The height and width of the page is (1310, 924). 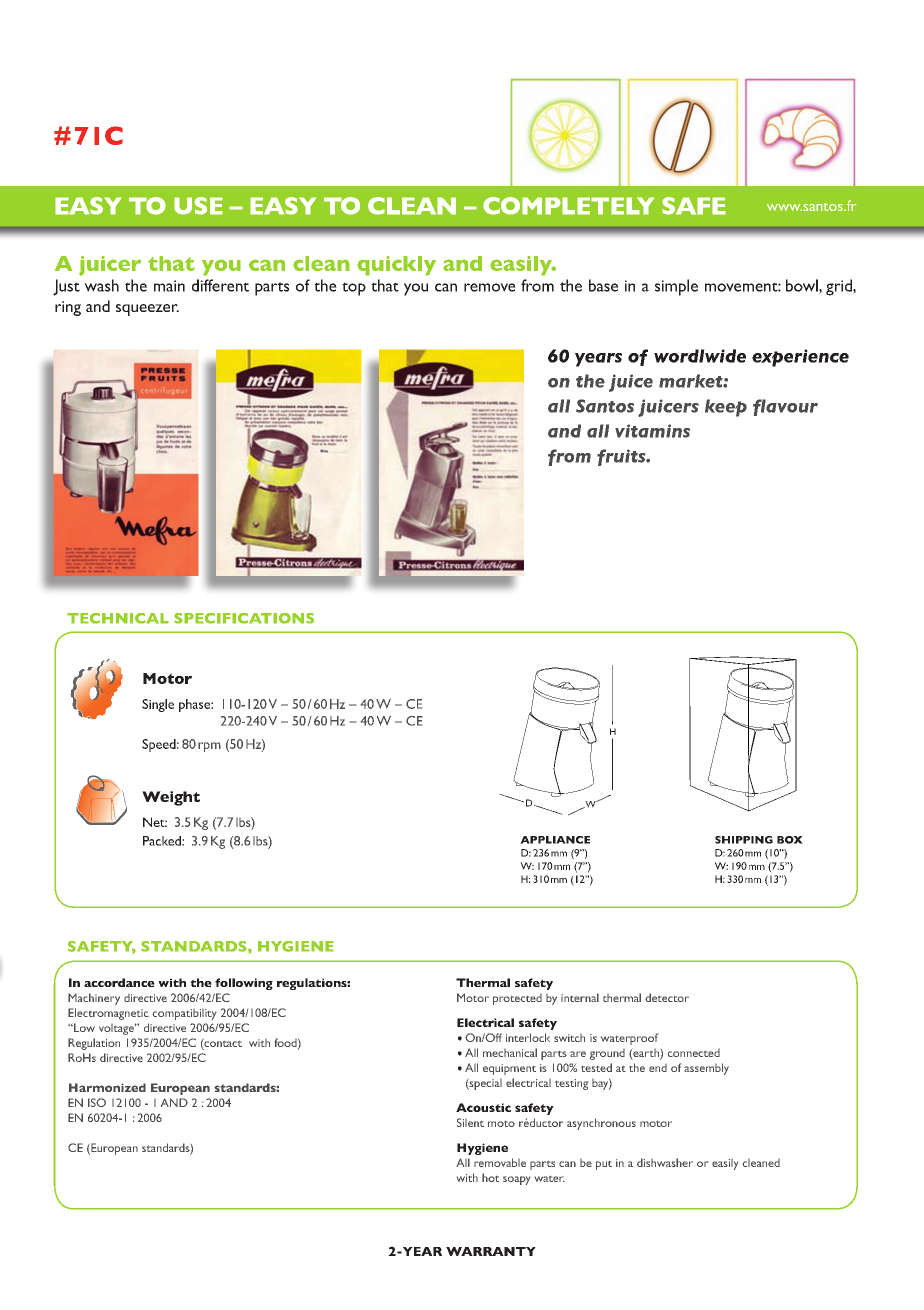 I want to click on quickly, so click(x=396, y=266).
